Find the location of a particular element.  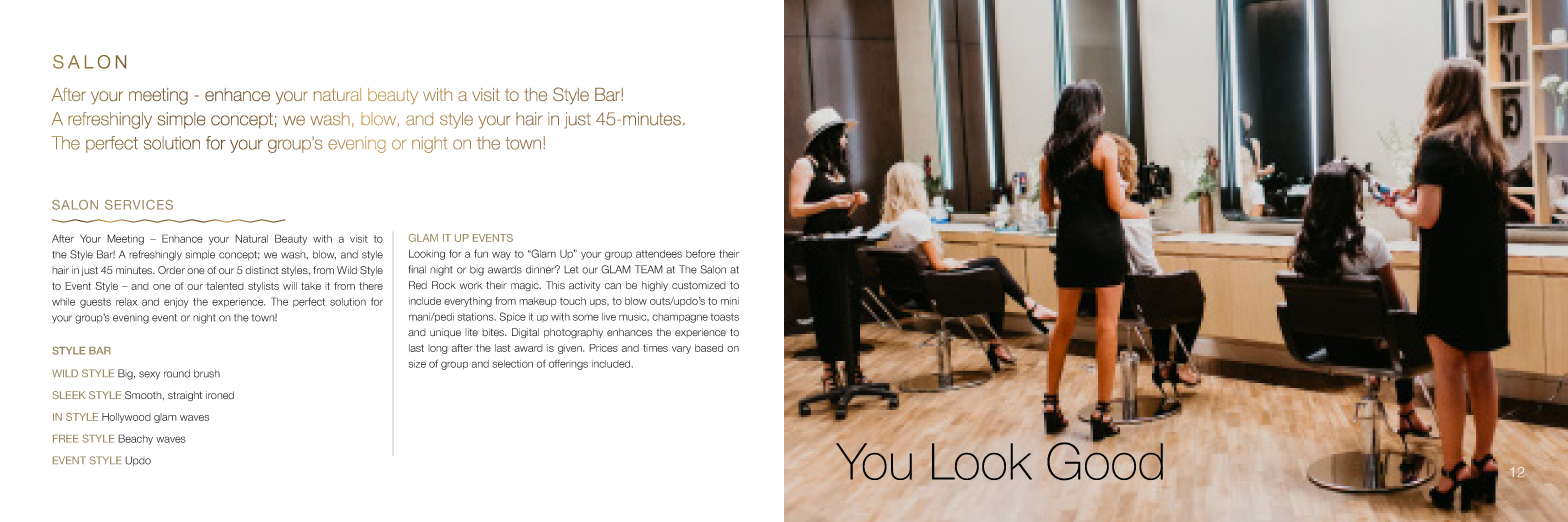

Beachy is located at coordinates (135, 439).
